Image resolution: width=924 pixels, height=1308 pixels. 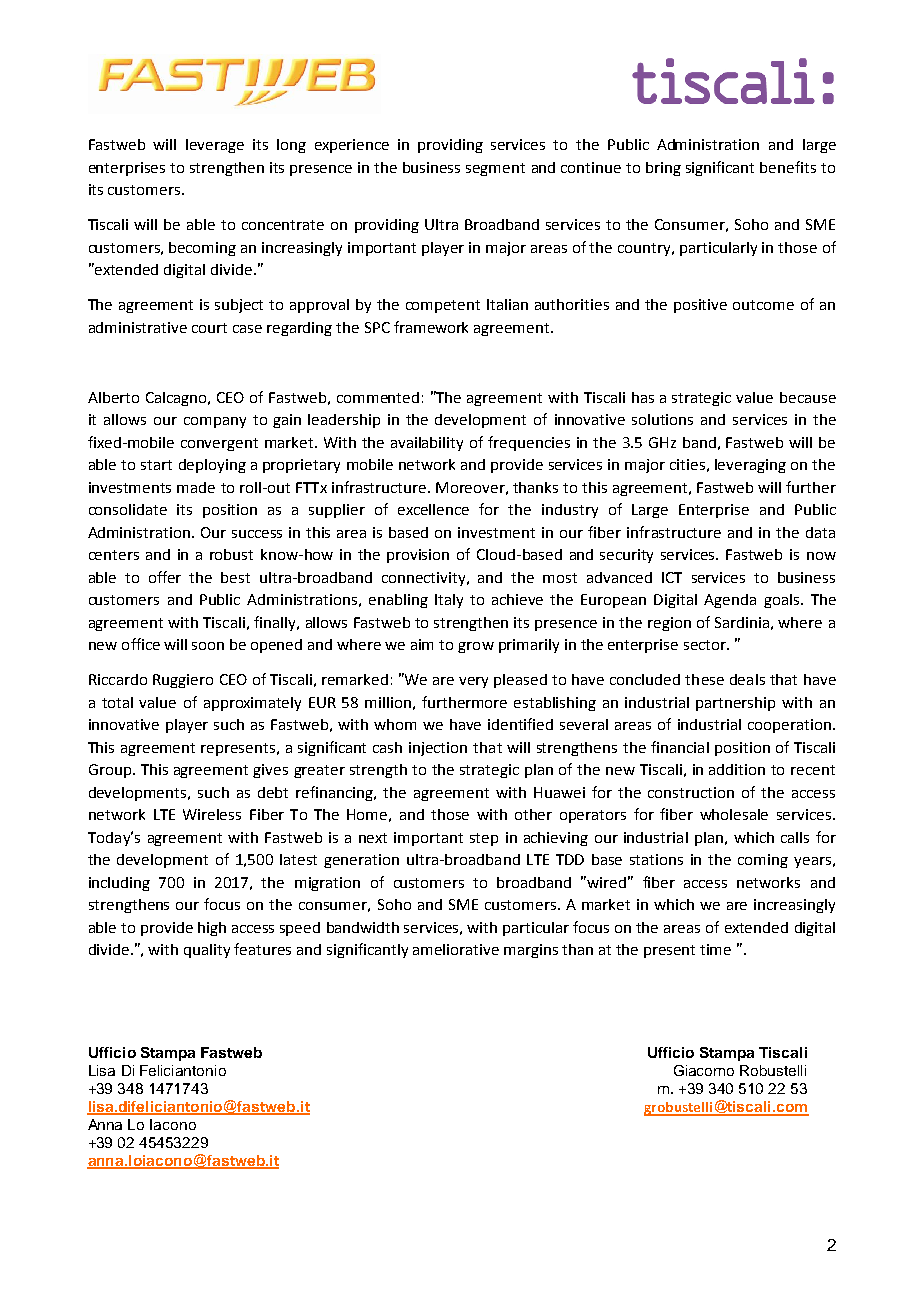 What do you see at coordinates (427, 444) in the page?
I see `availability` at bounding box center [427, 444].
